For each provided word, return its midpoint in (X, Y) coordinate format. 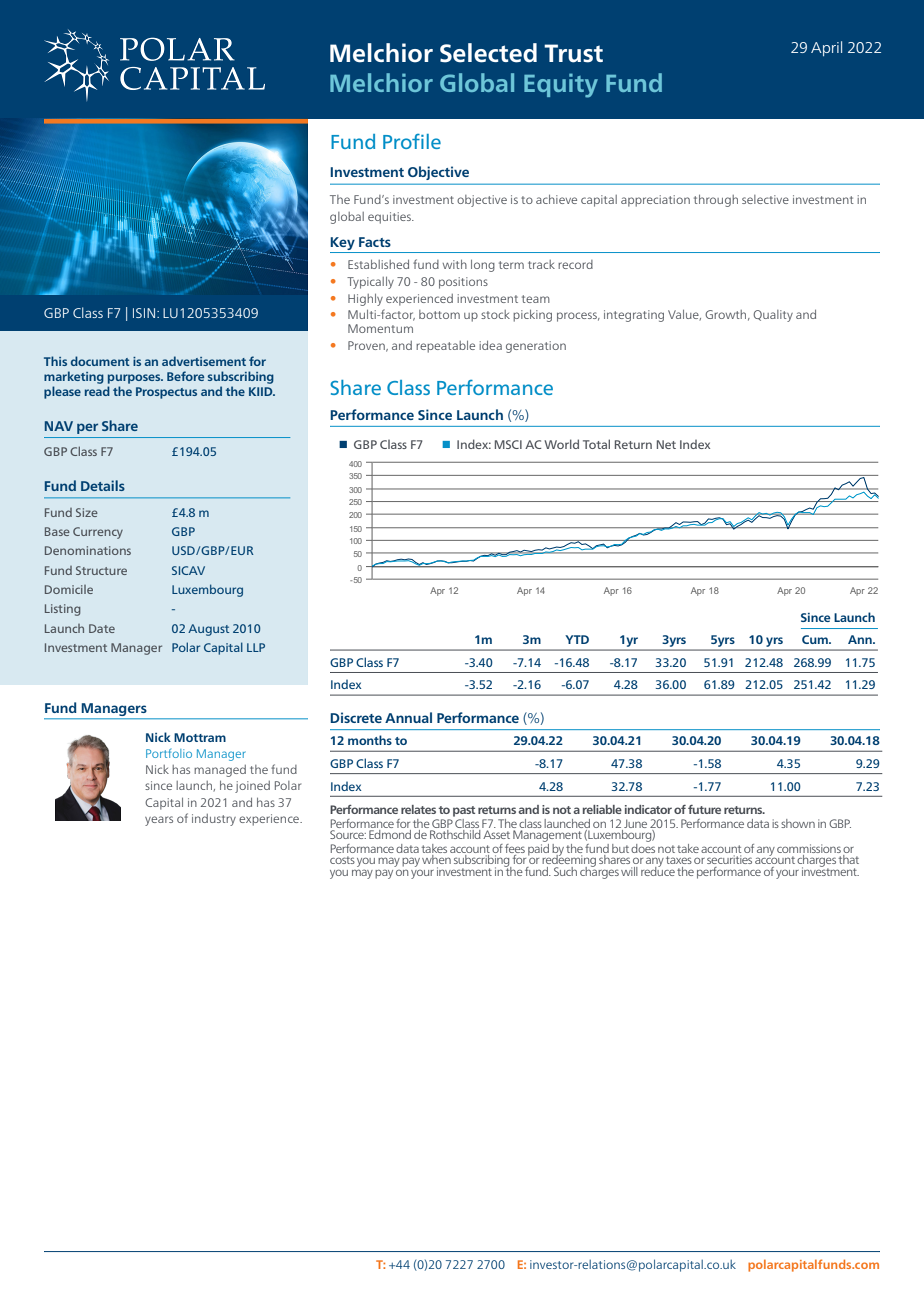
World (561, 444)
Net (666, 444)
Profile (412, 141)
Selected (488, 53)
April (826, 48)
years (159, 821)
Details (103, 485)
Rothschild (455, 834)
